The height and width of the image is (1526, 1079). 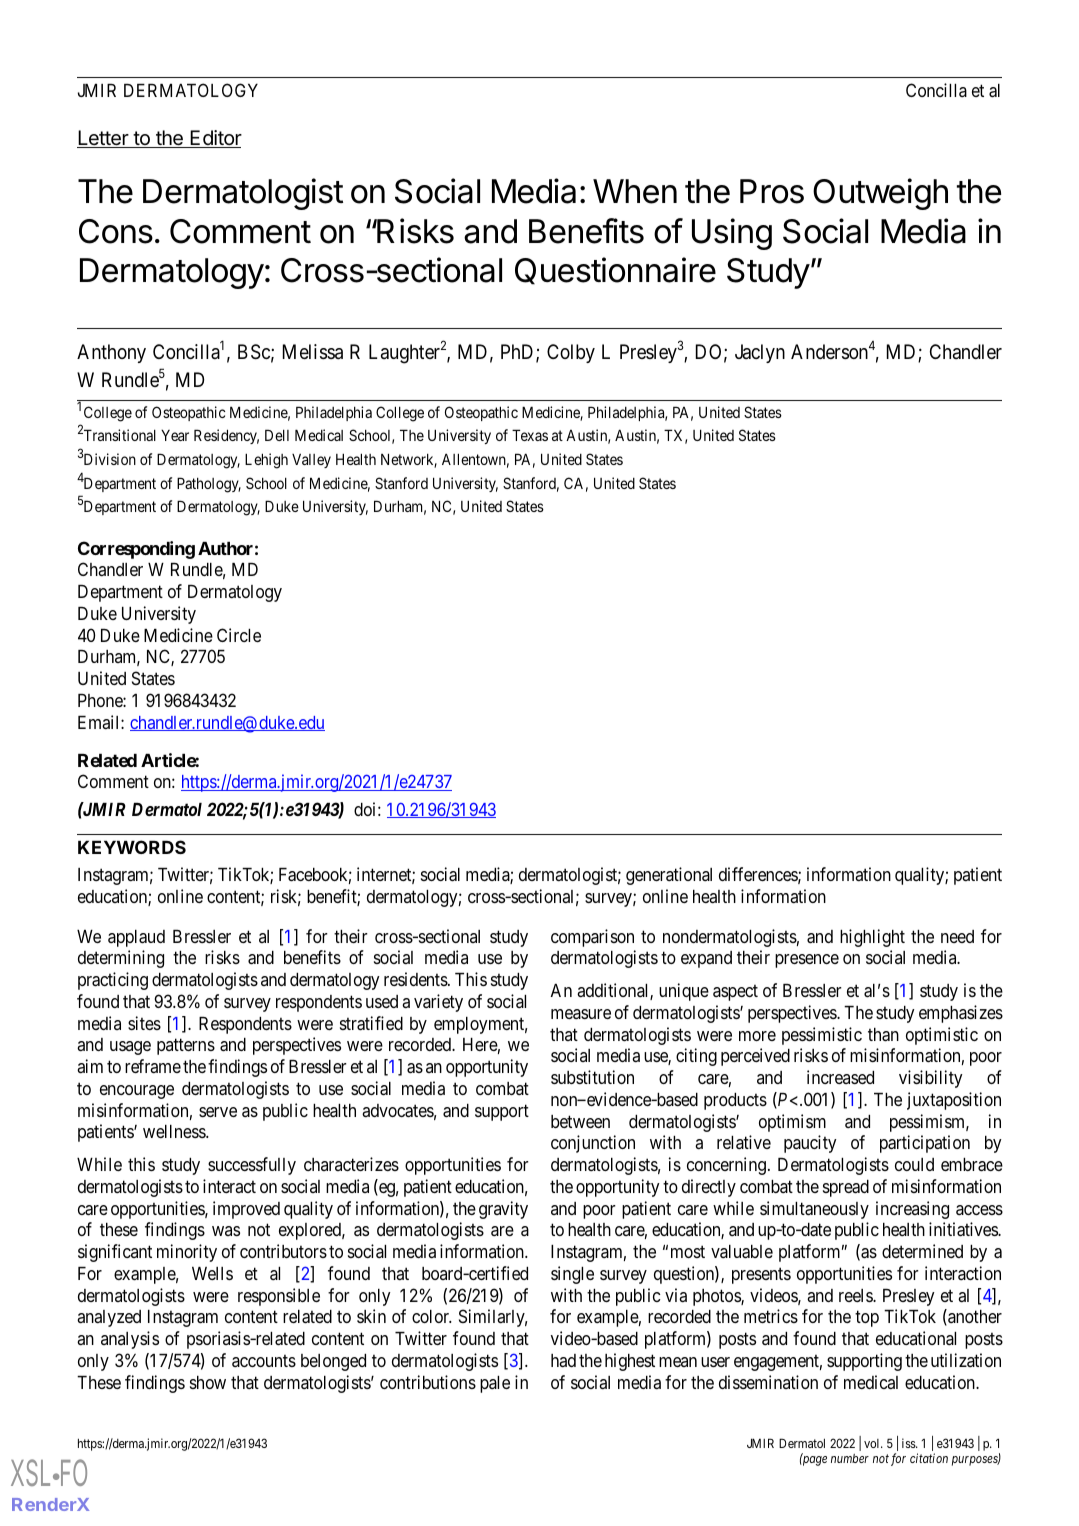 What do you see at coordinates (136, 938) in the image?
I see `applaud` at bounding box center [136, 938].
